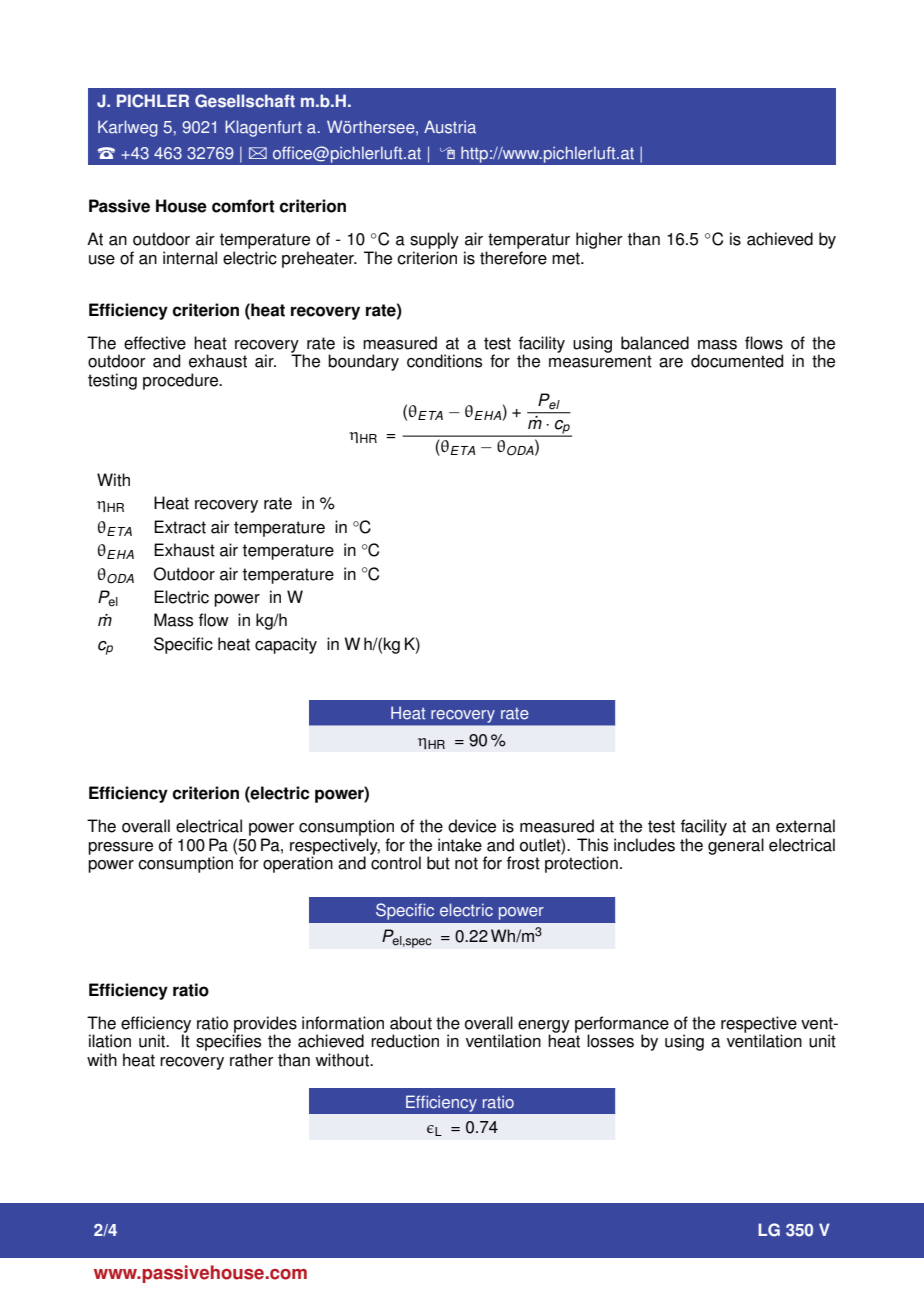  Describe the element at coordinates (736, 846) in the screenshot. I see `general` at that location.
